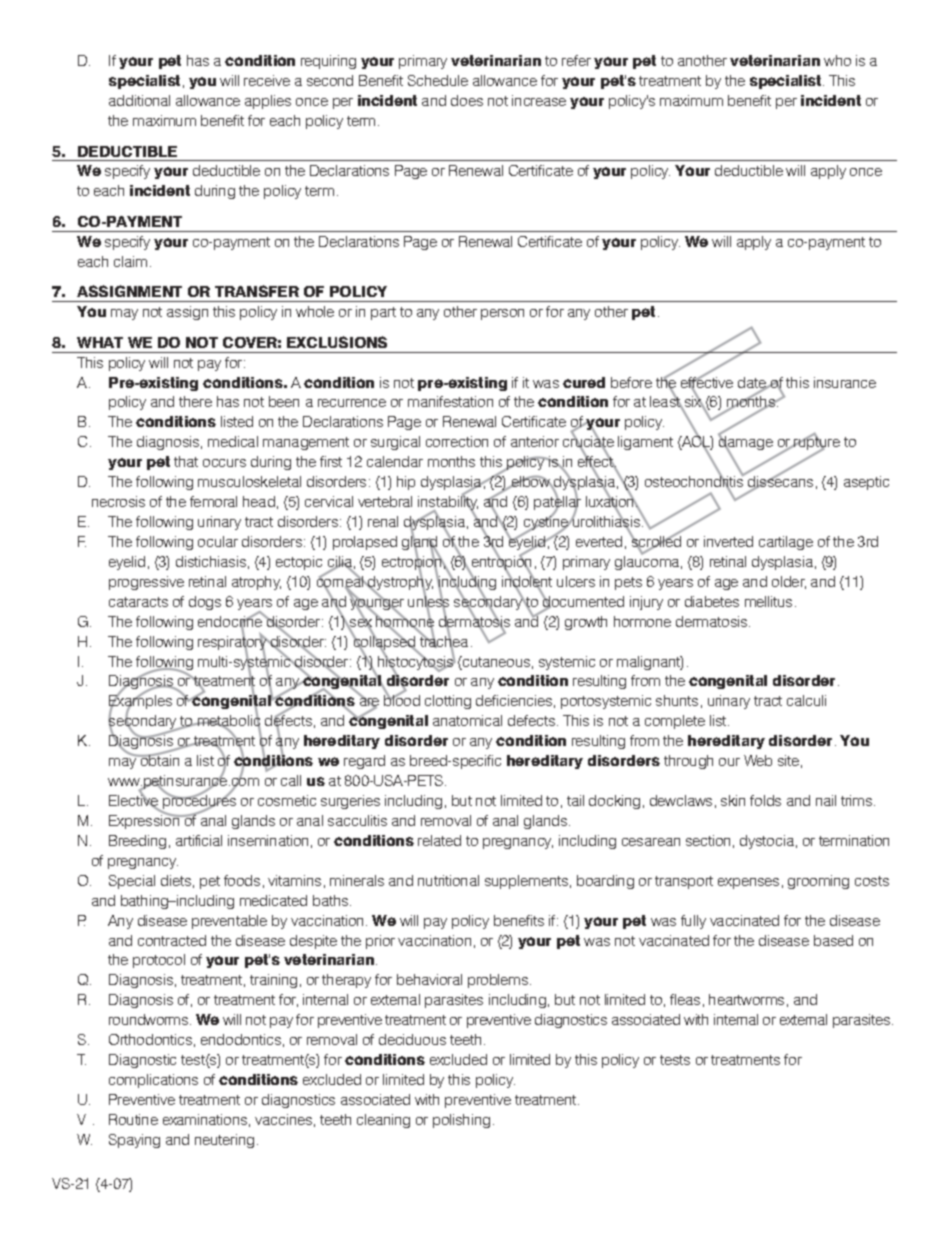 This screenshot has height=1233, width=952. What do you see at coordinates (768, 601) in the screenshot?
I see `mellitus` at bounding box center [768, 601].
